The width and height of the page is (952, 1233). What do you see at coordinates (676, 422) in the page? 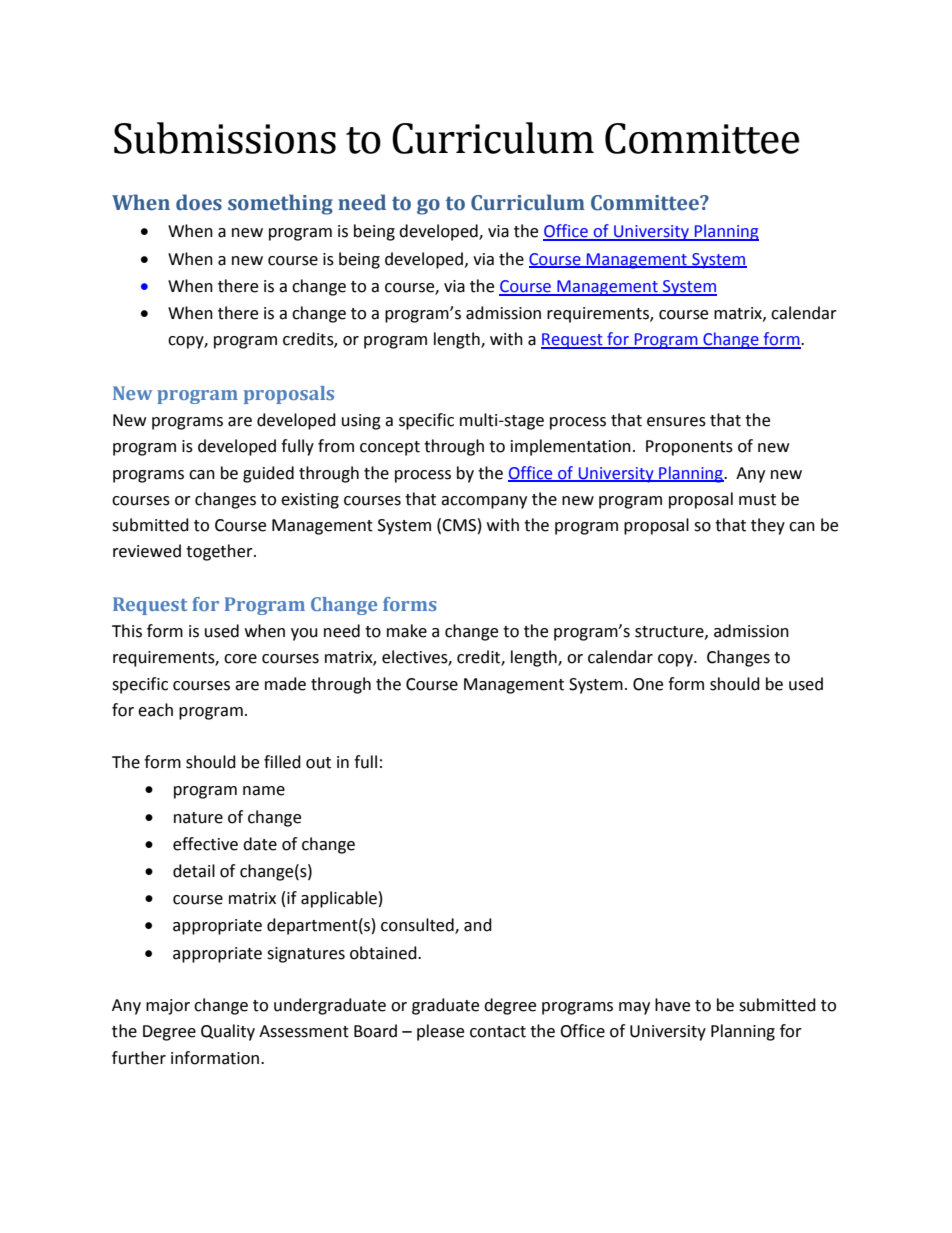
I see `ensures` at bounding box center [676, 422].
